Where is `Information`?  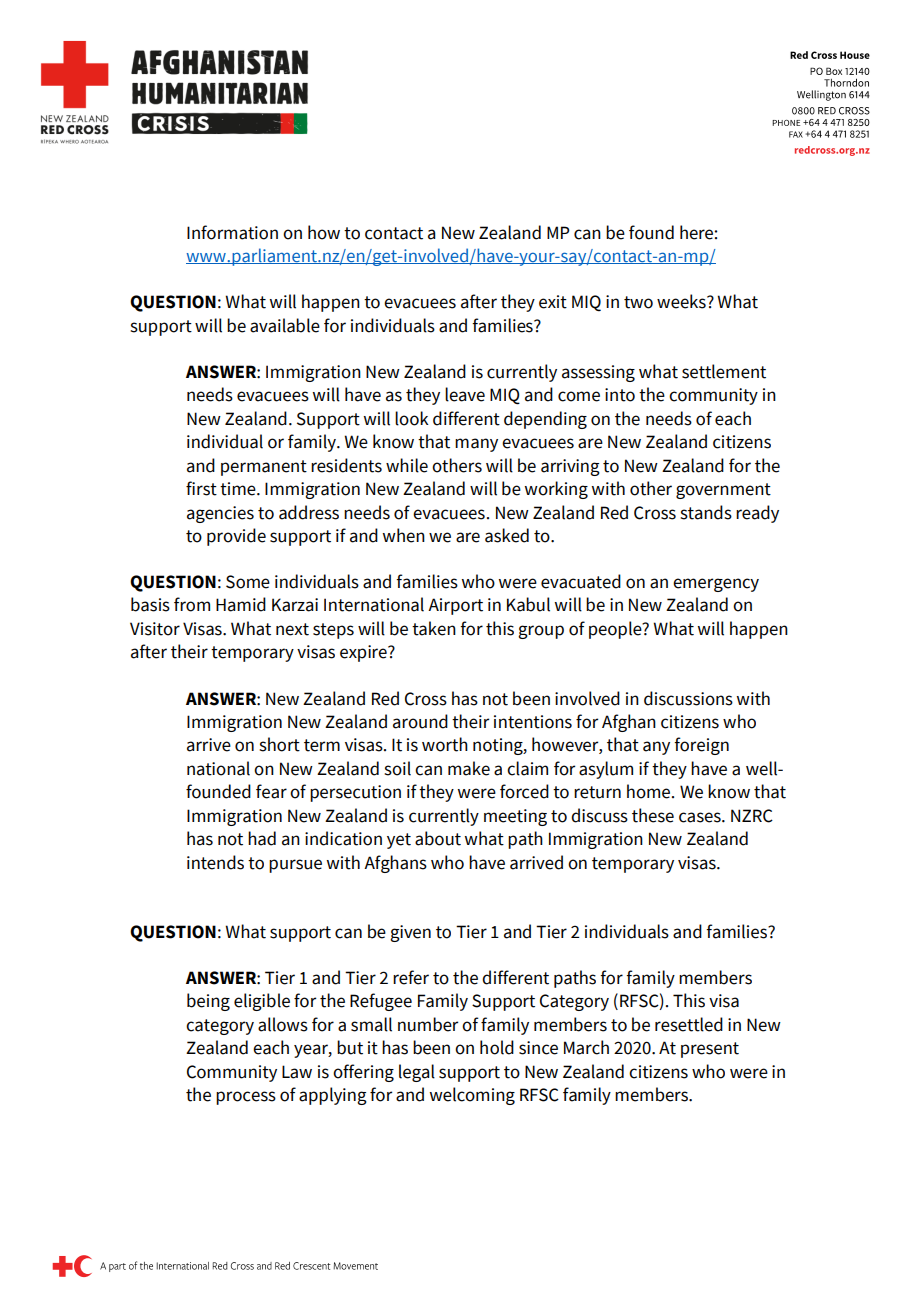 Information is located at coordinates (232, 232).
